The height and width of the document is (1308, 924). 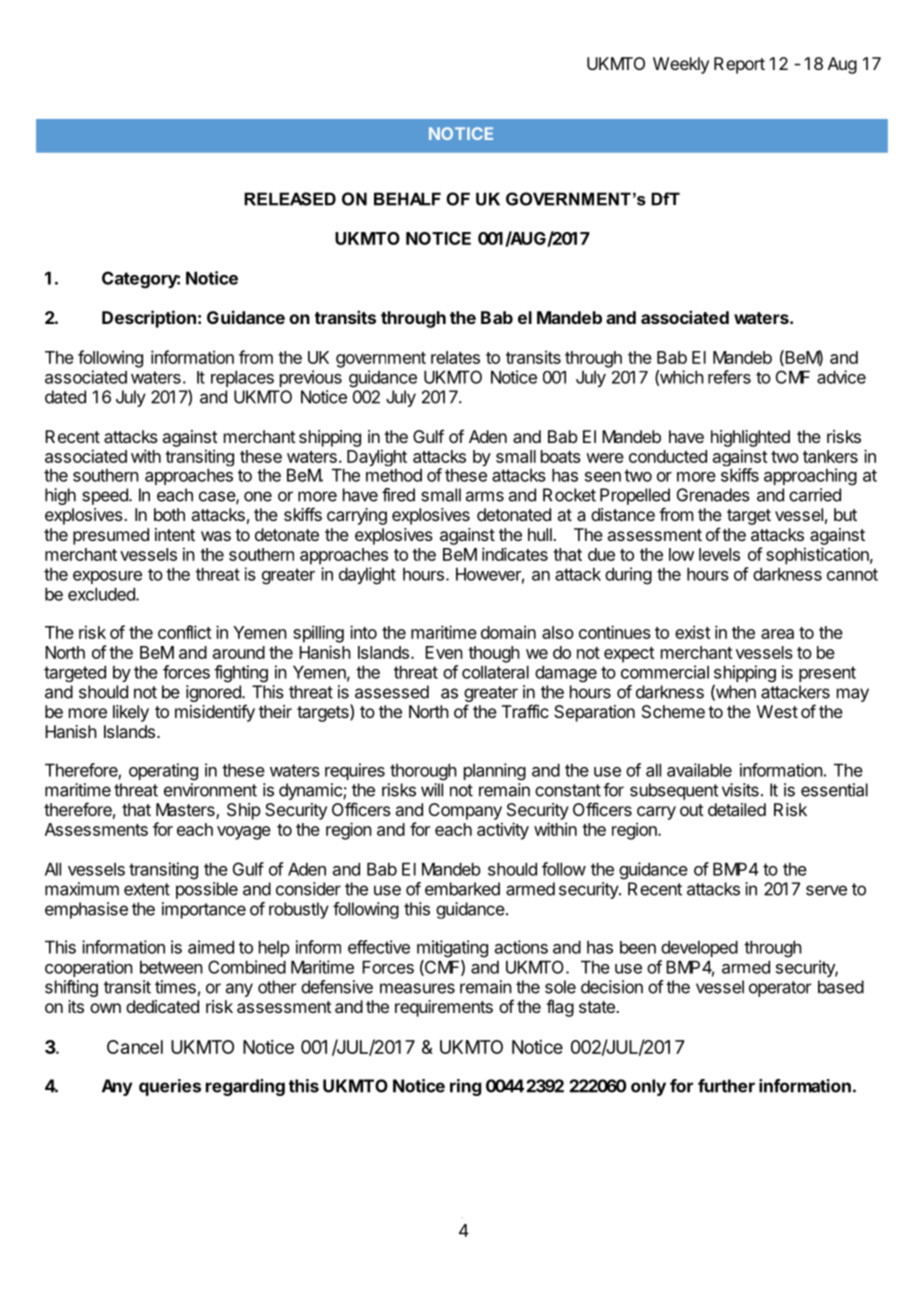 I want to click on relates, so click(x=455, y=357).
